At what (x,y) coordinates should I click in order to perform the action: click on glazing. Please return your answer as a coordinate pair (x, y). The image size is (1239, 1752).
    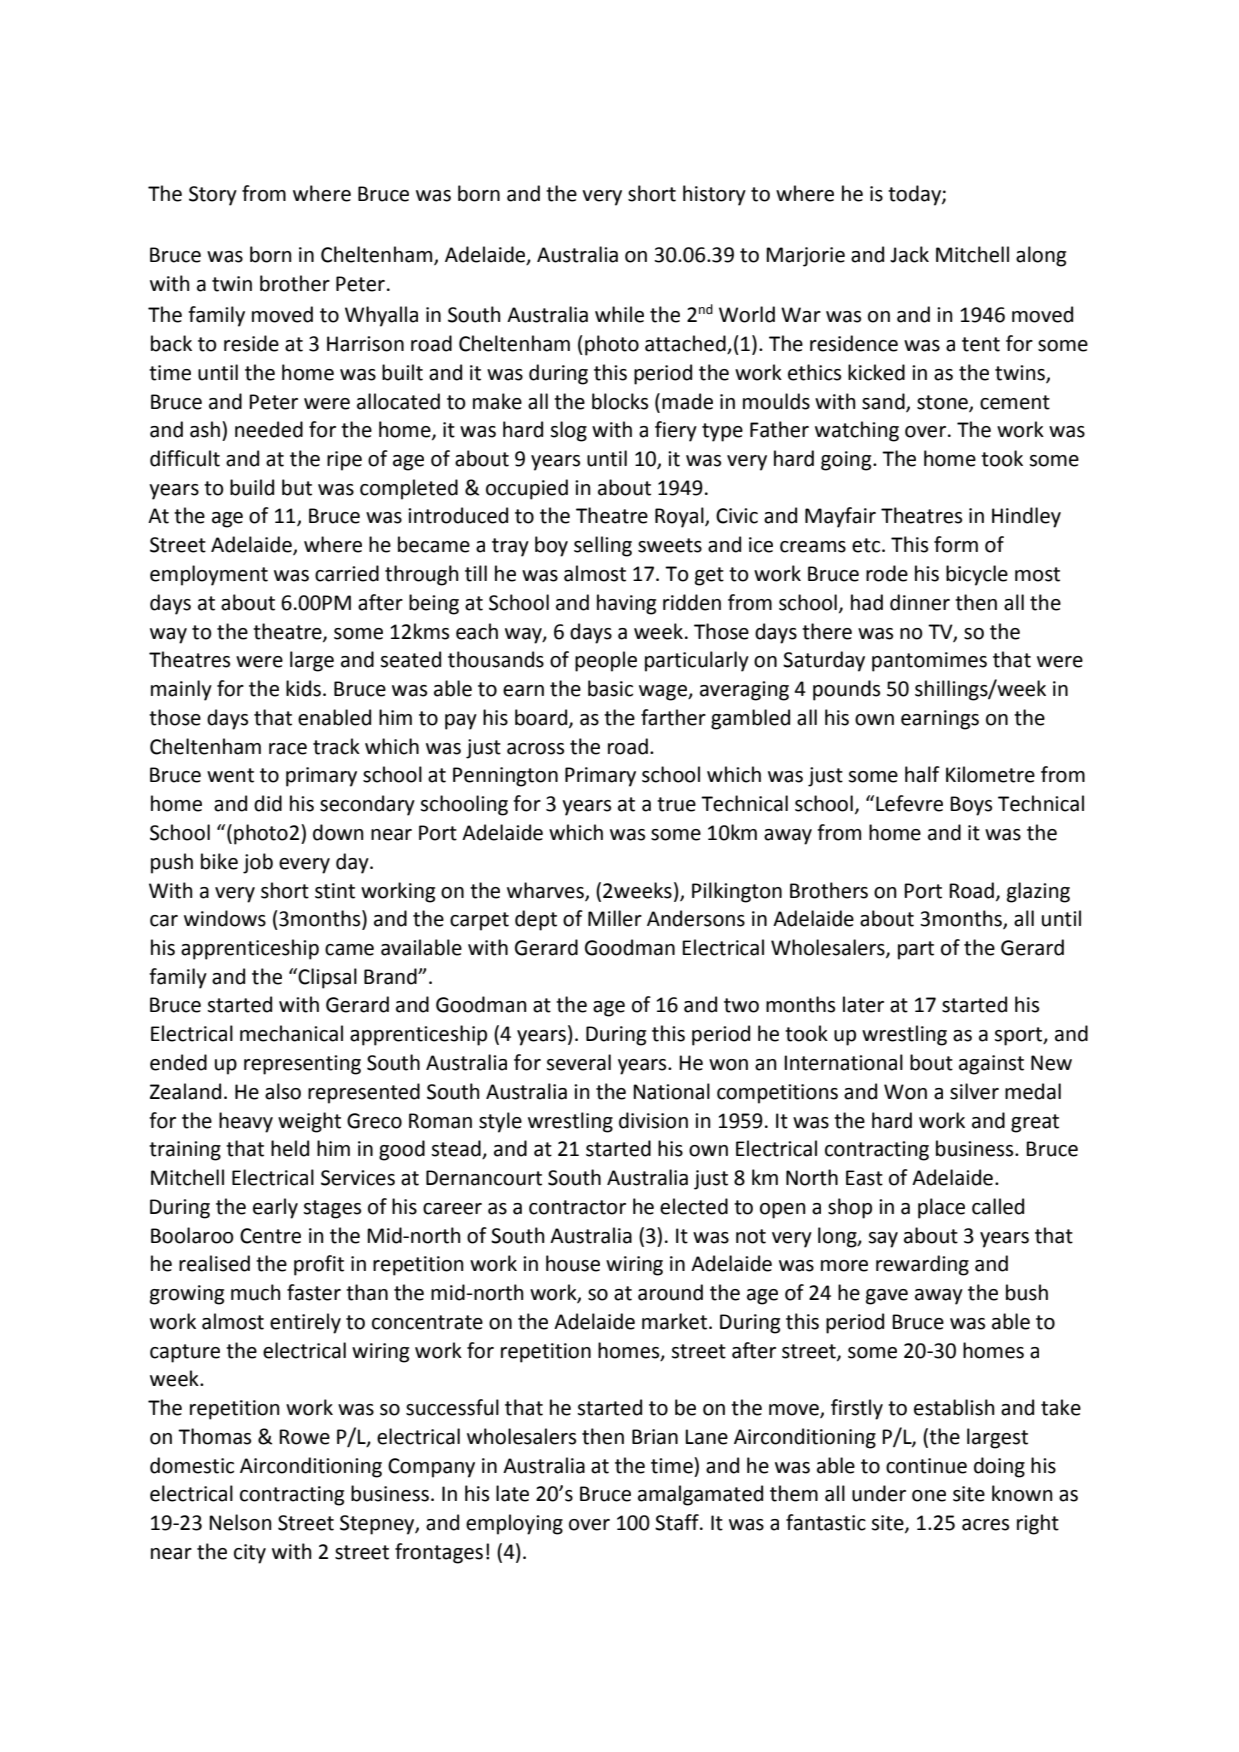
    Looking at the image, I should click on (1038, 892).
